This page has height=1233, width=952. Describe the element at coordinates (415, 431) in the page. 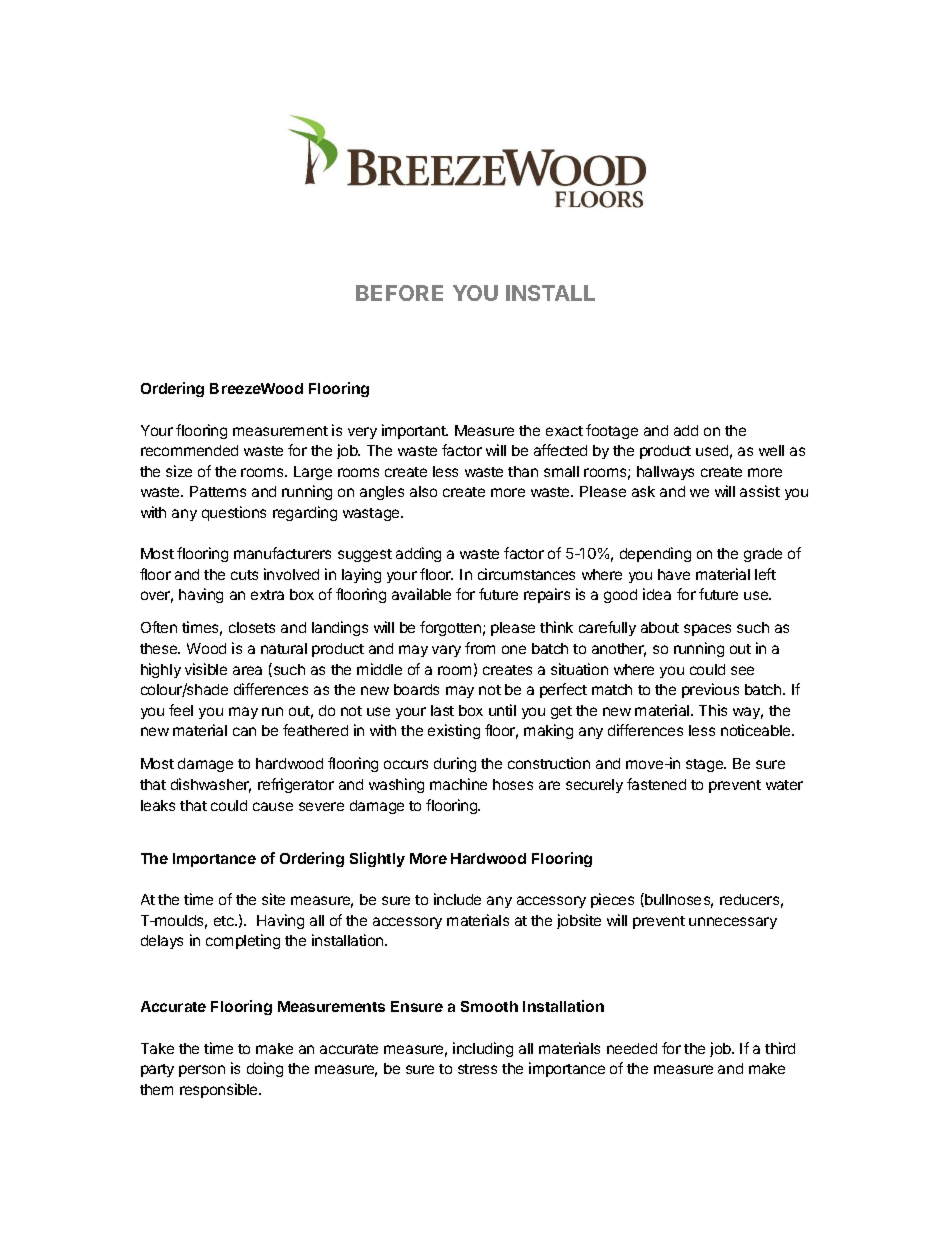

I see `important` at that location.
